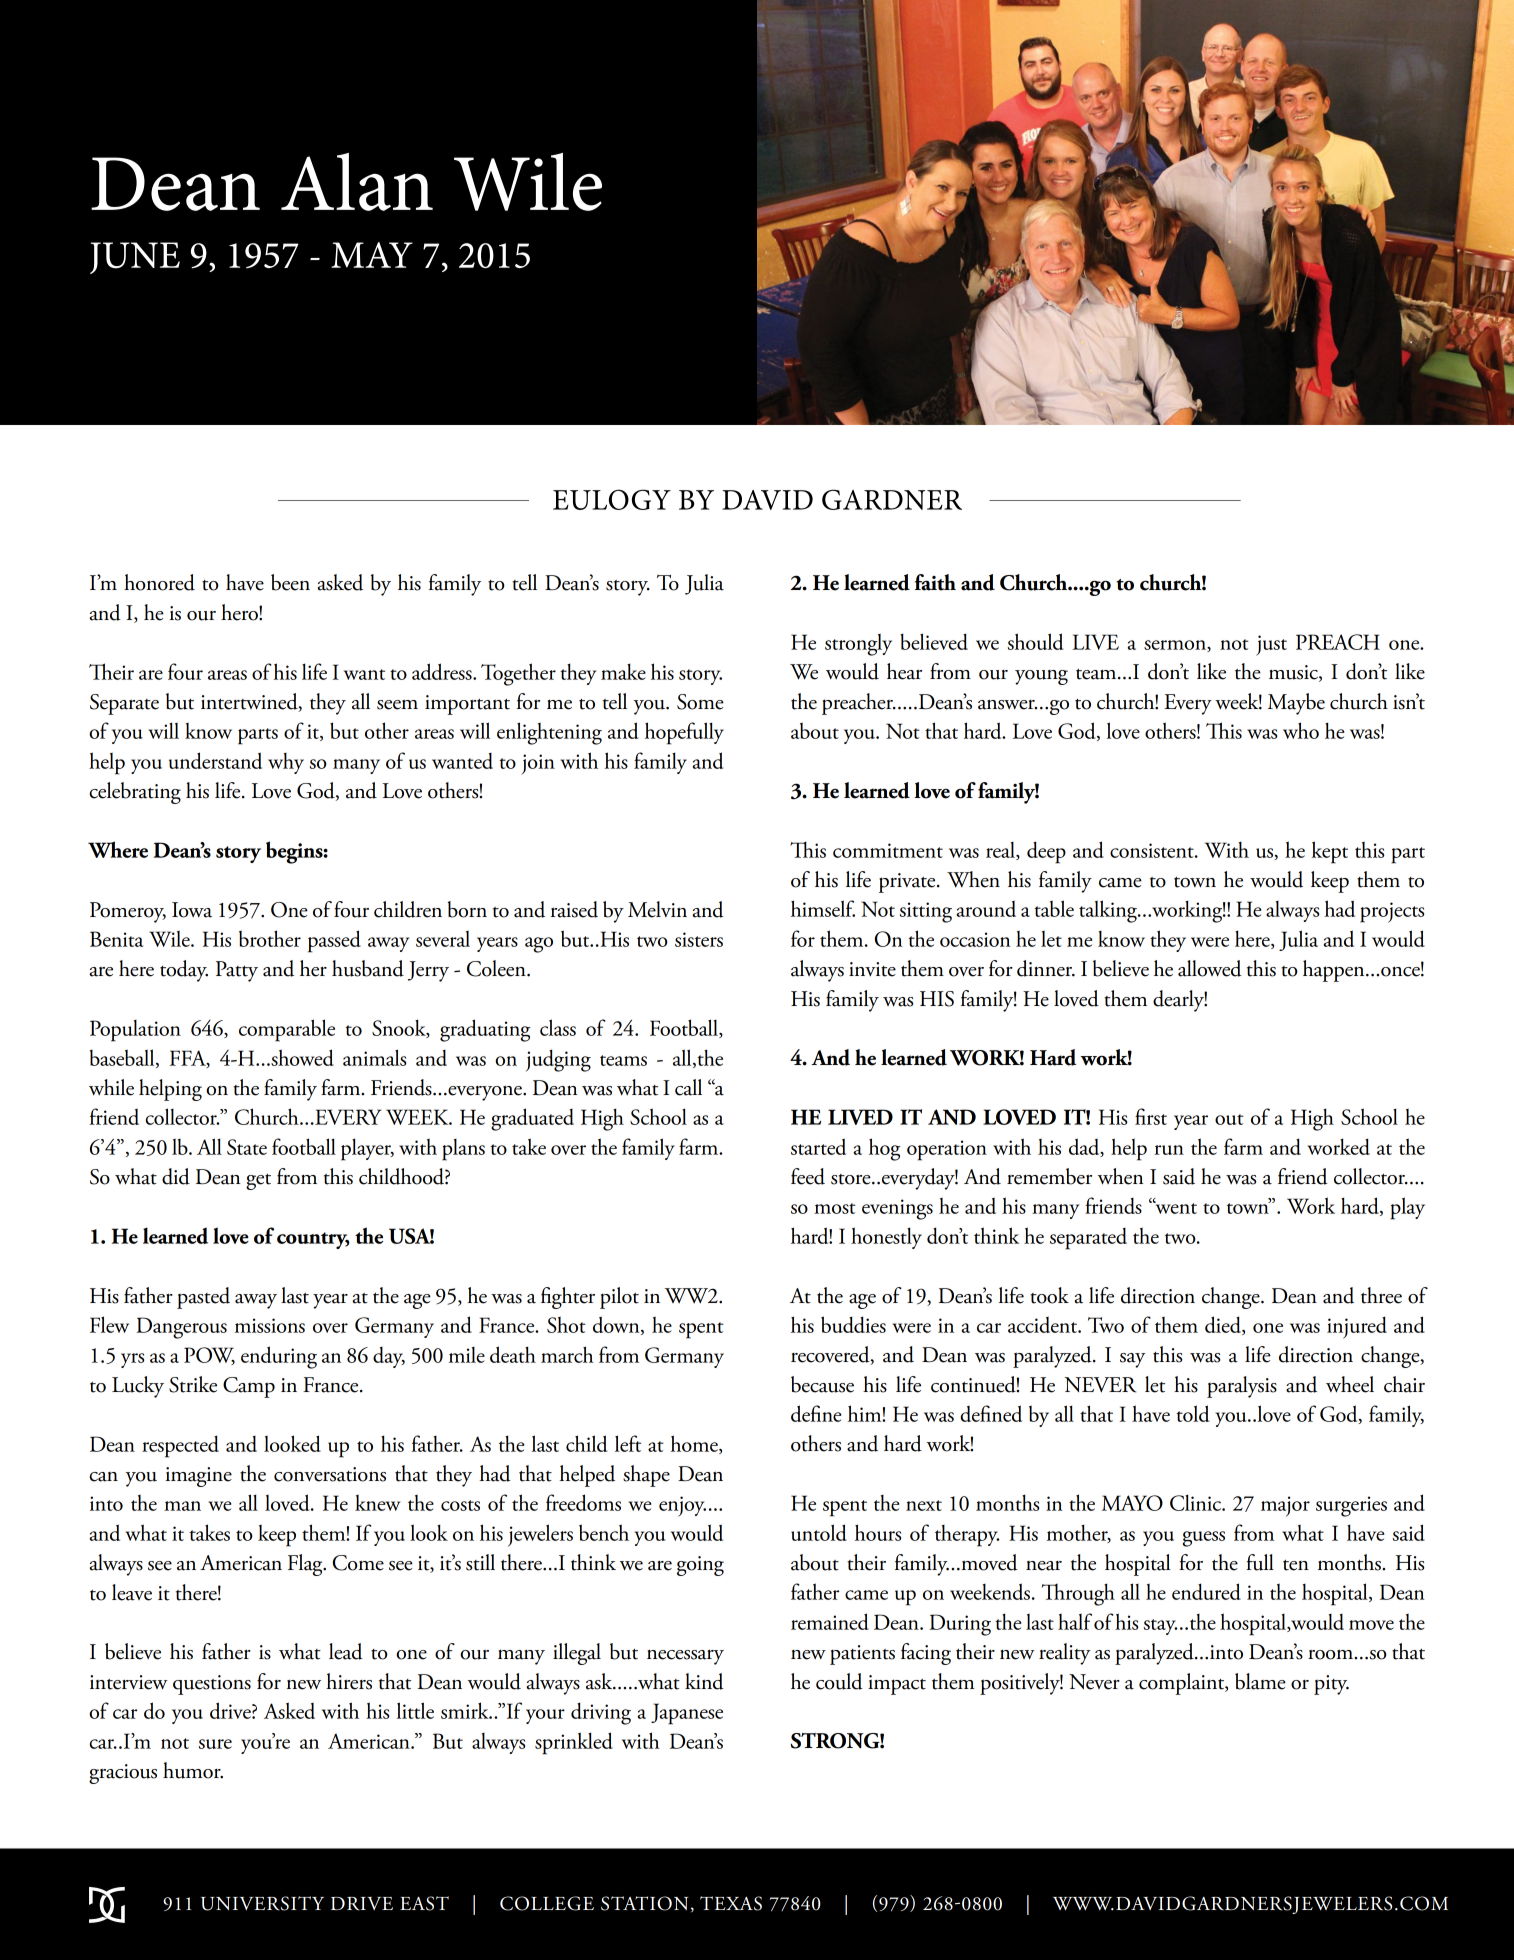 This screenshot has height=1960, width=1514. What do you see at coordinates (688, 1087) in the screenshot?
I see `call` at bounding box center [688, 1087].
